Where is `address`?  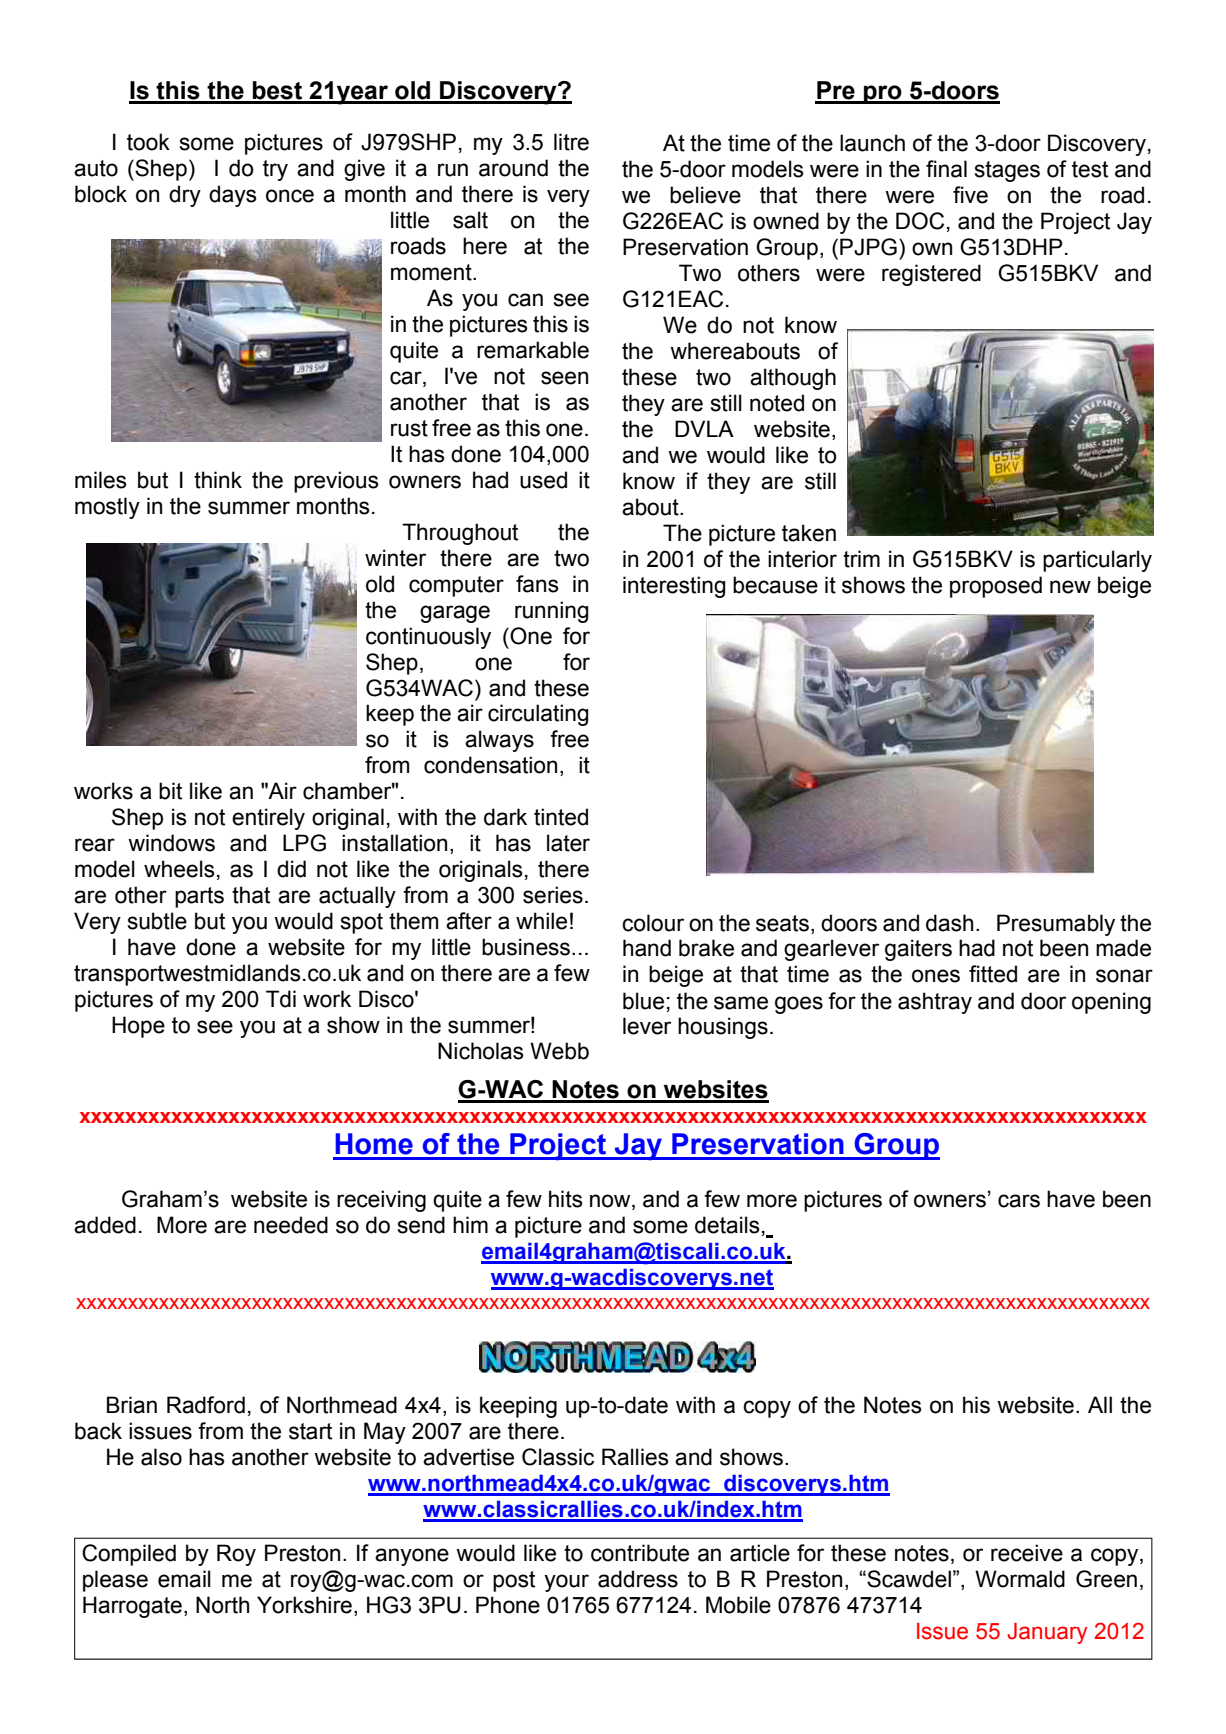 address is located at coordinates (638, 1579).
